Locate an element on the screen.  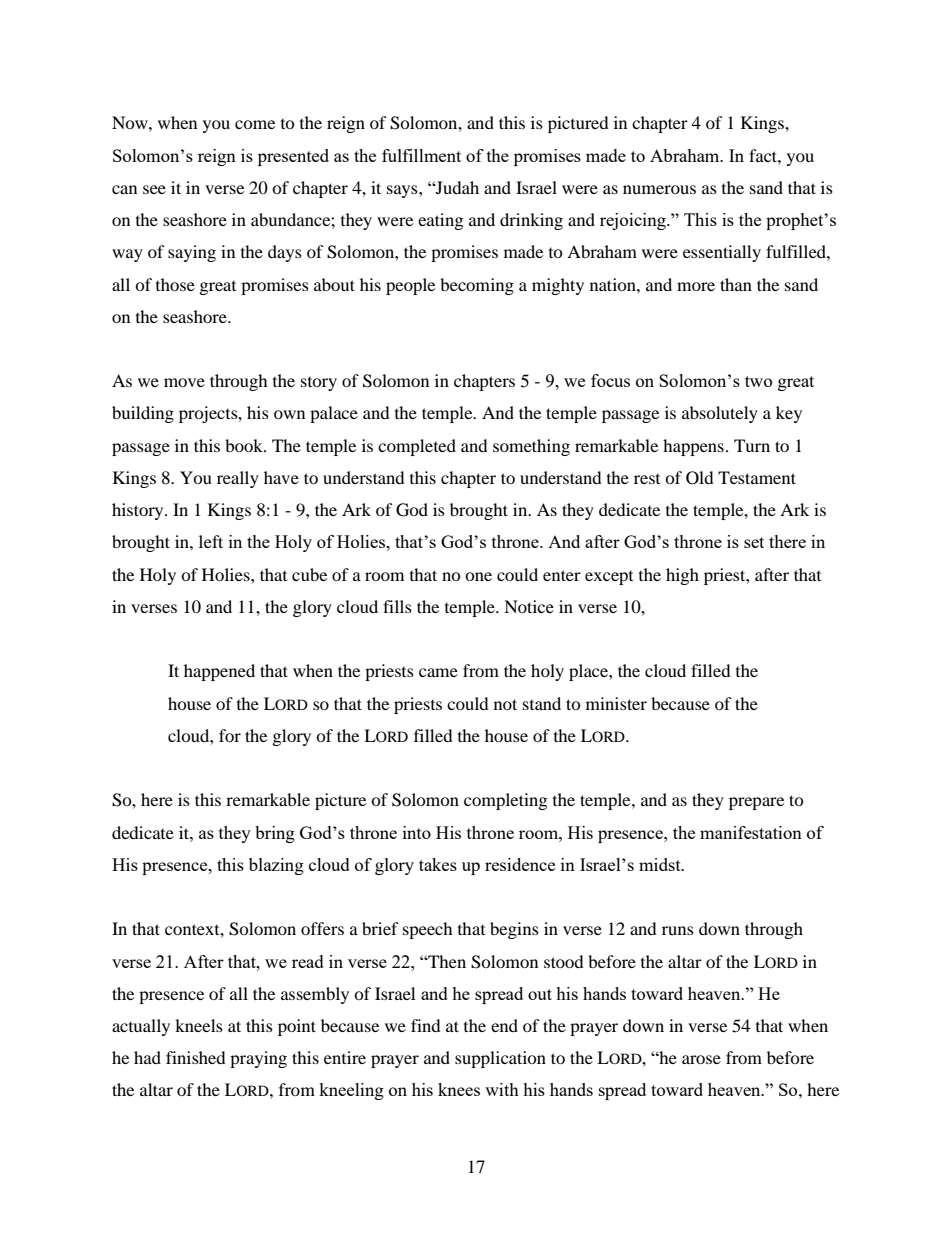
absolutely is located at coordinates (720, 414).
